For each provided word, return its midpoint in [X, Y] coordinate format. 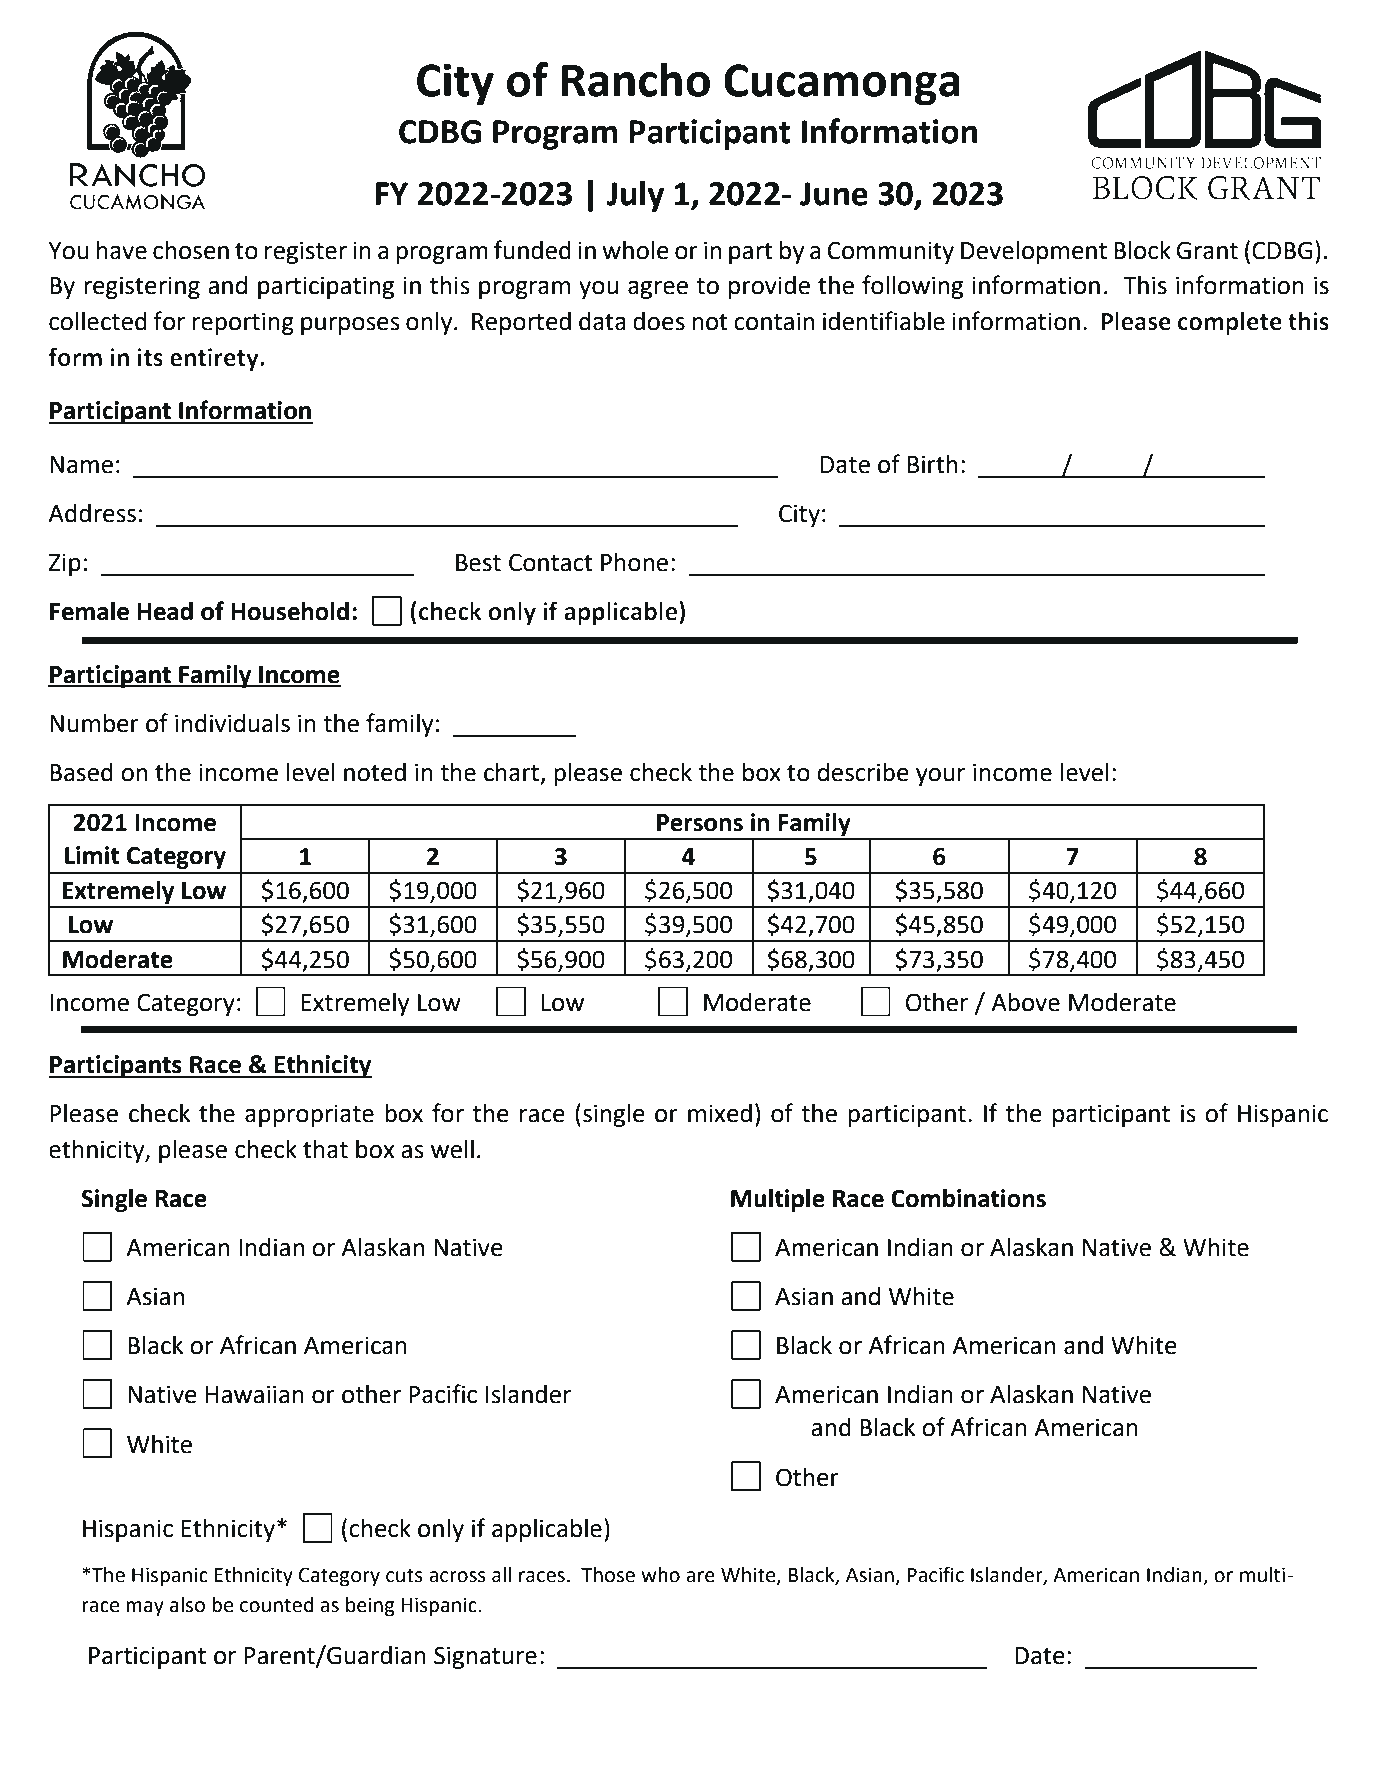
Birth [932, 464]
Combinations [968, 1198]
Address [92, 513]
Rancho [636, 79]
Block [1142, 250]
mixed [720, 1113]
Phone [634, 562]
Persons [700, 823]
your [940, 777]
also [187, 1605]
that [325, 1149]
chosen [191, 250]
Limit [92, 855]
